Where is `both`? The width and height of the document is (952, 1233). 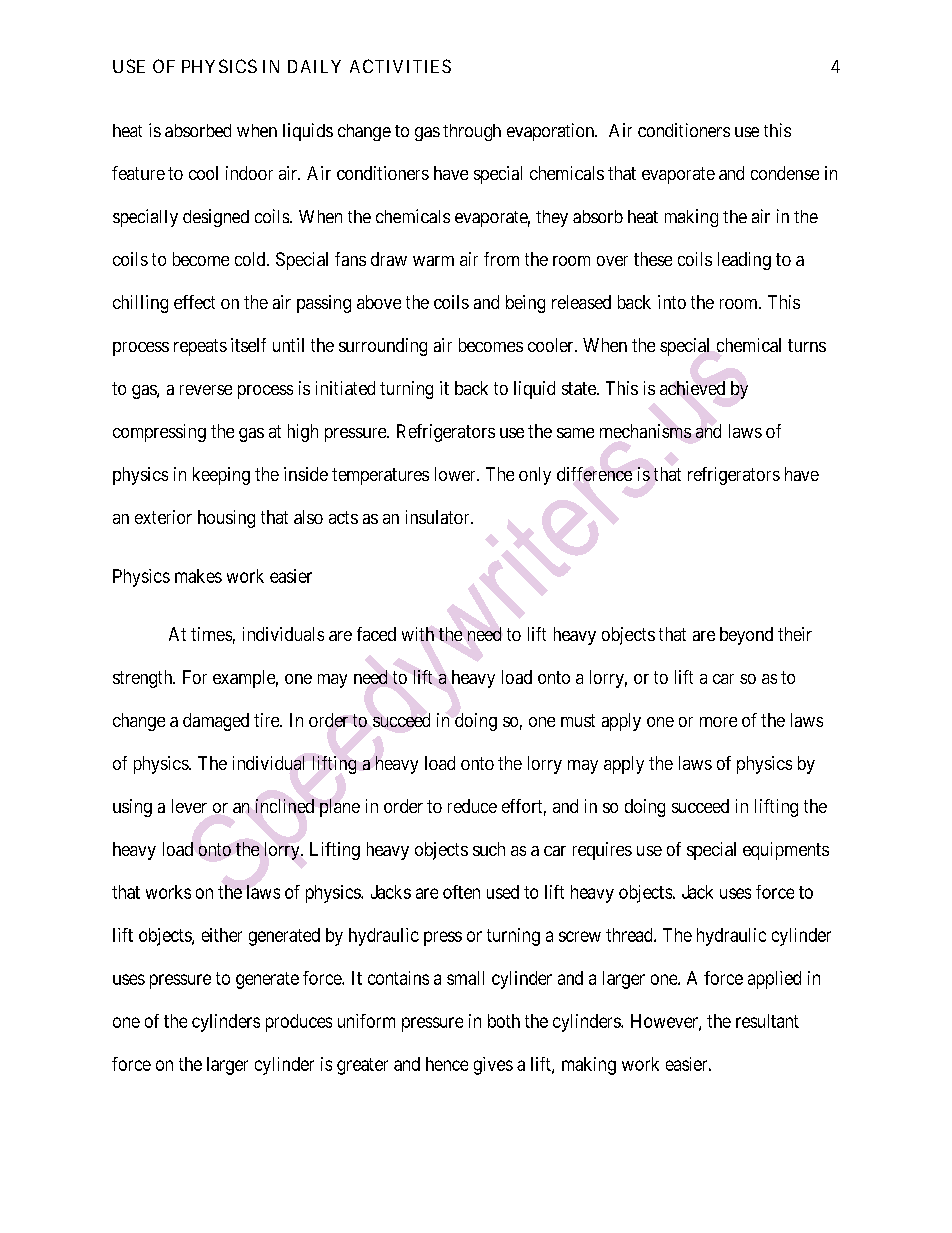 both is located at coordinates (504, 1021).
